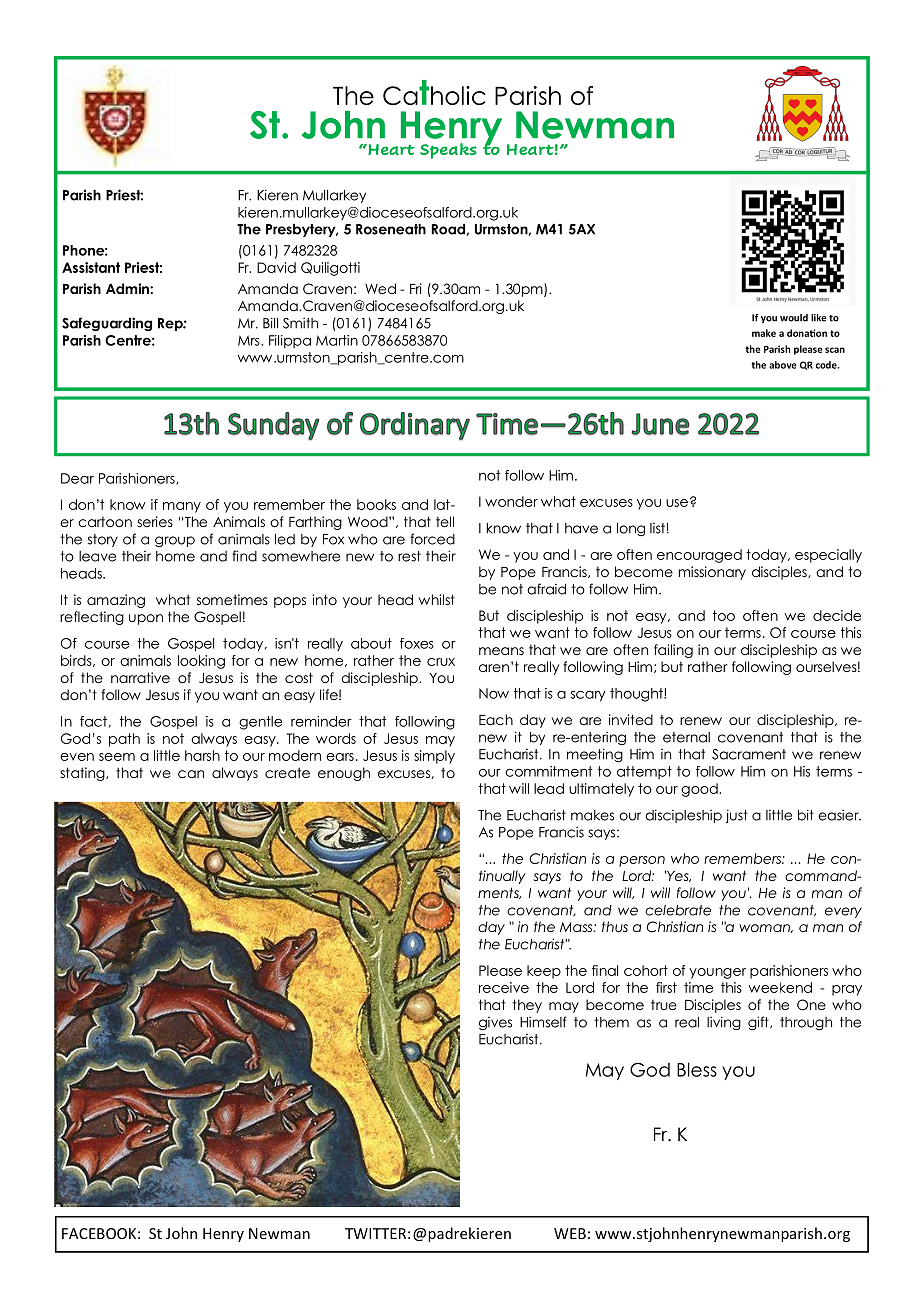  Describe the element at coordinates (794, 318) in the document. I see `would` at that location.
